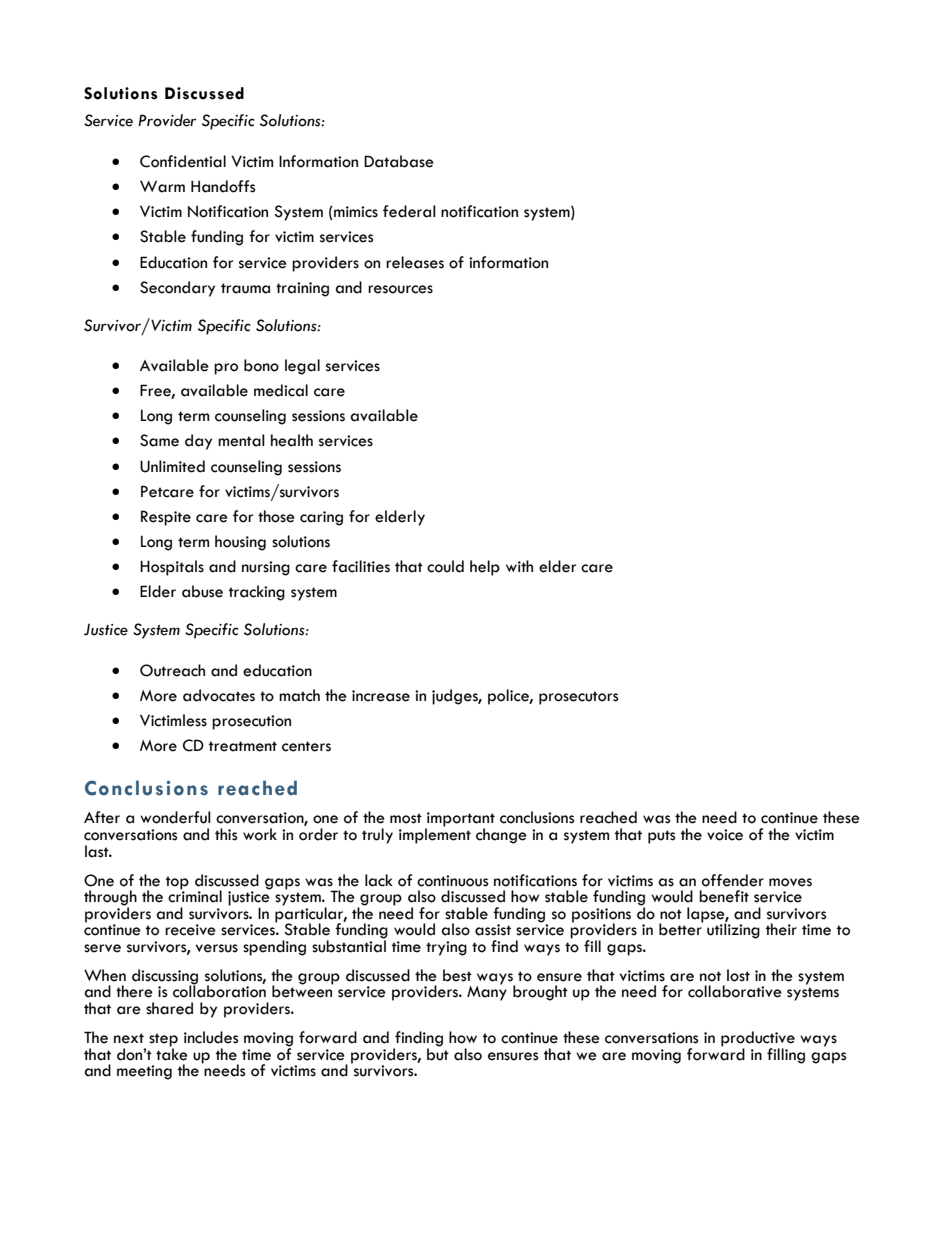 The image size is (952, 1233). I want to click on abuse, so click(202, 591).
